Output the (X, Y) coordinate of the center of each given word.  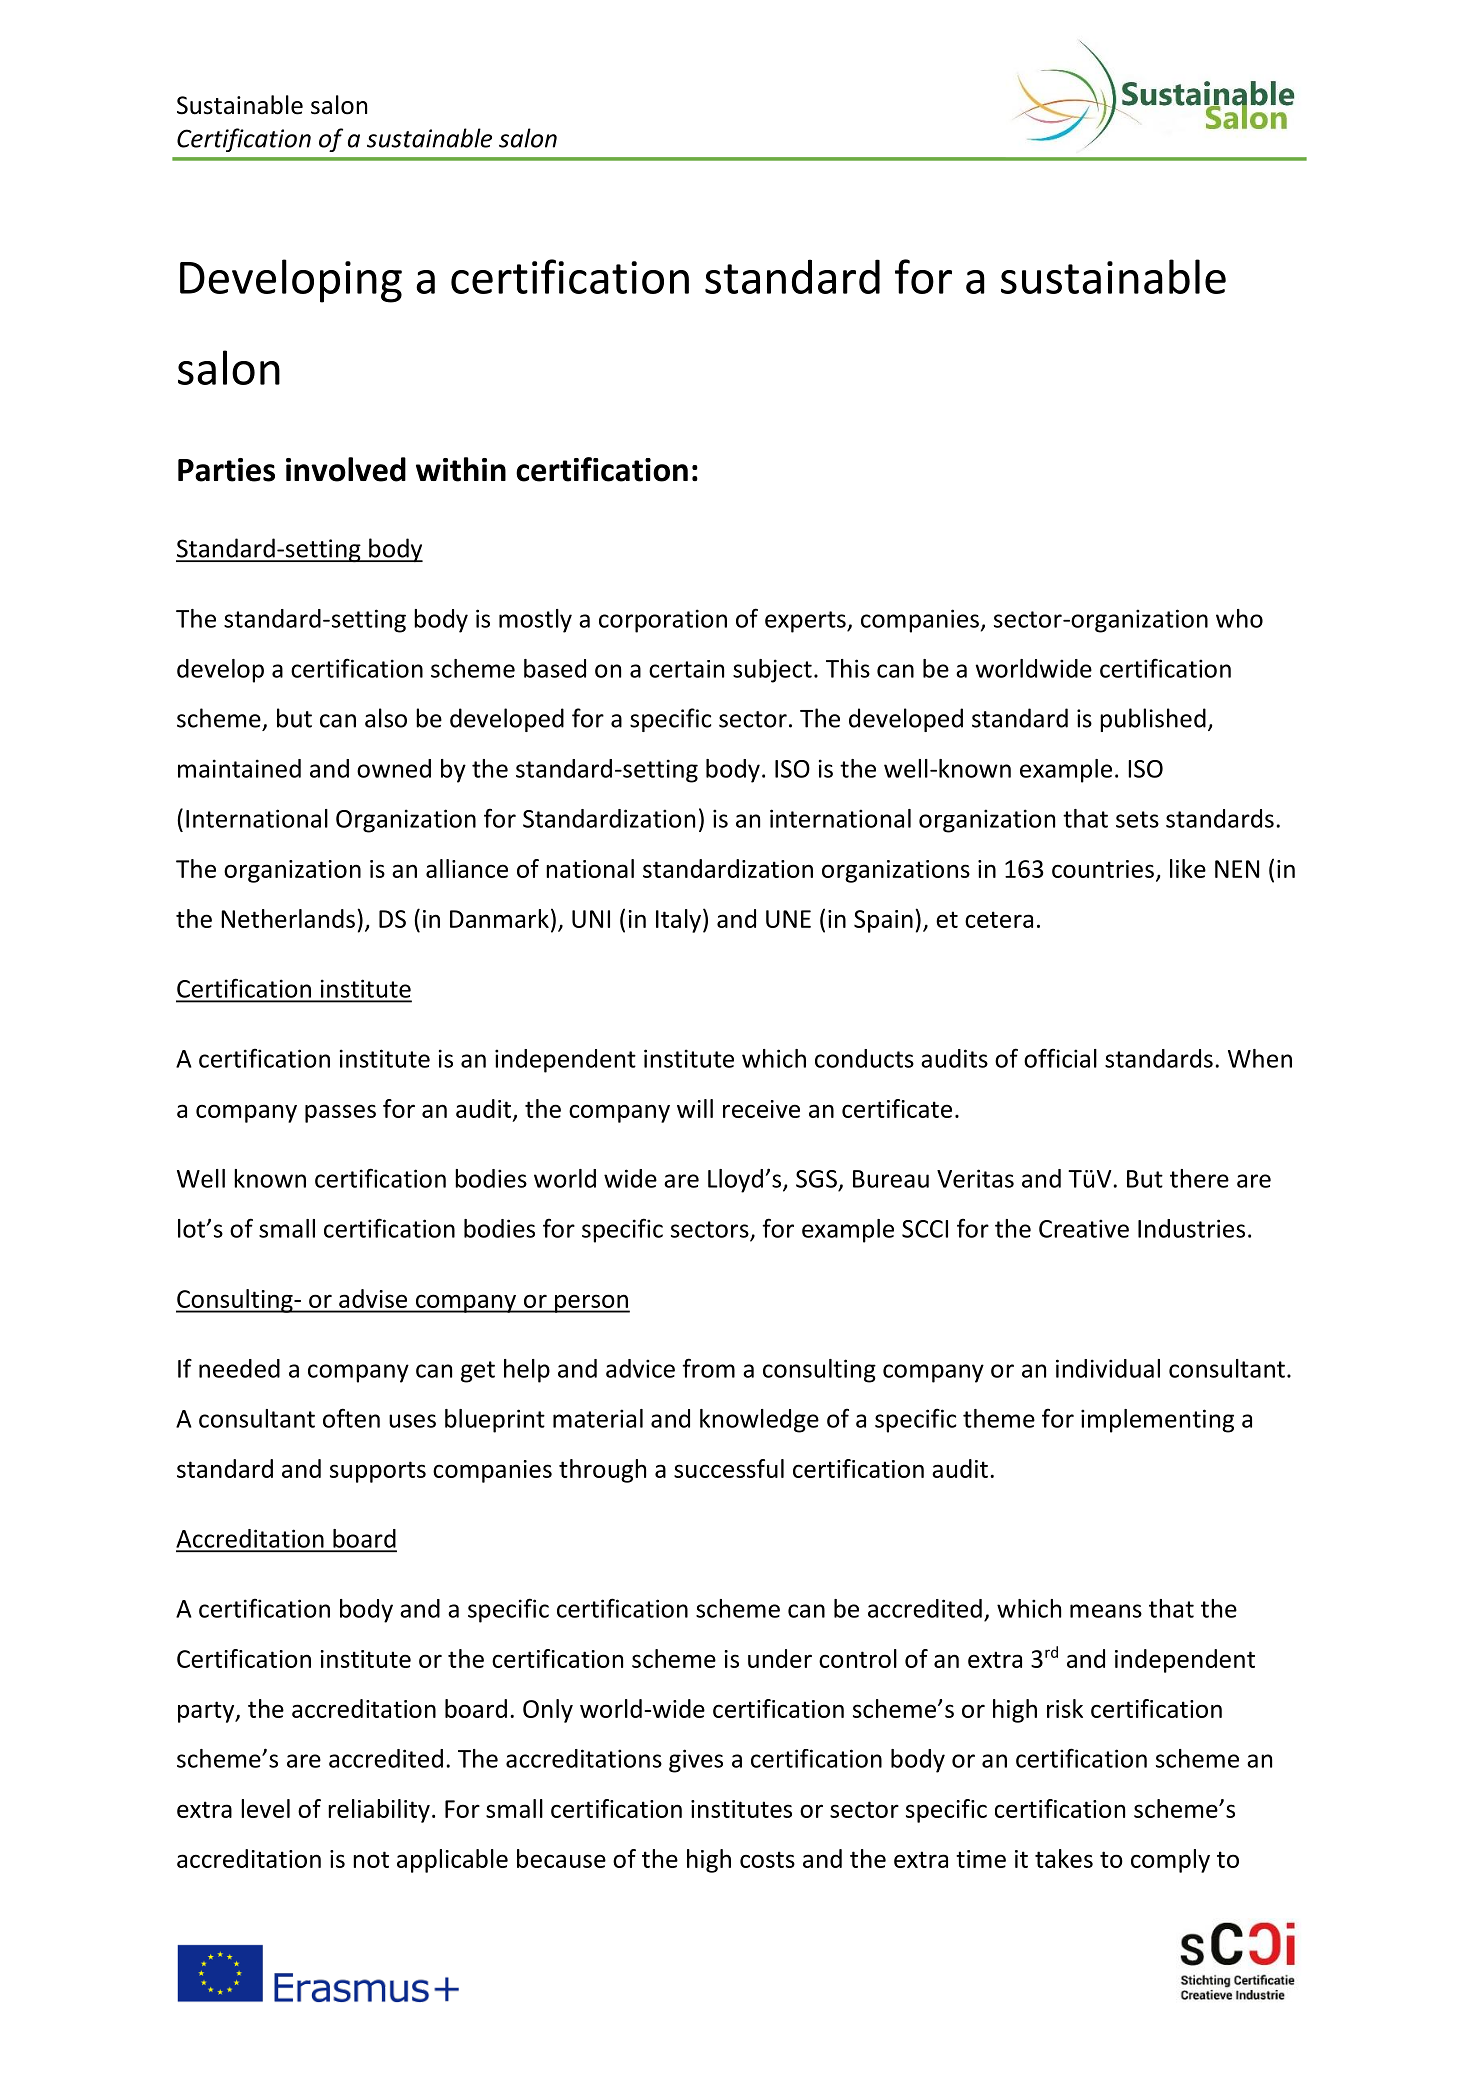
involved (346, 469)
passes (340, 1113)
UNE (788, 919)
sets (1137, 819)
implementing (1157, 1421)
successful (729, 1468)
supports (378, 1472)
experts (806, 622)
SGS (816, 1179)
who (1239, 618)
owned (394, 768)
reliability (379, 1811)
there (1199, 1178)
